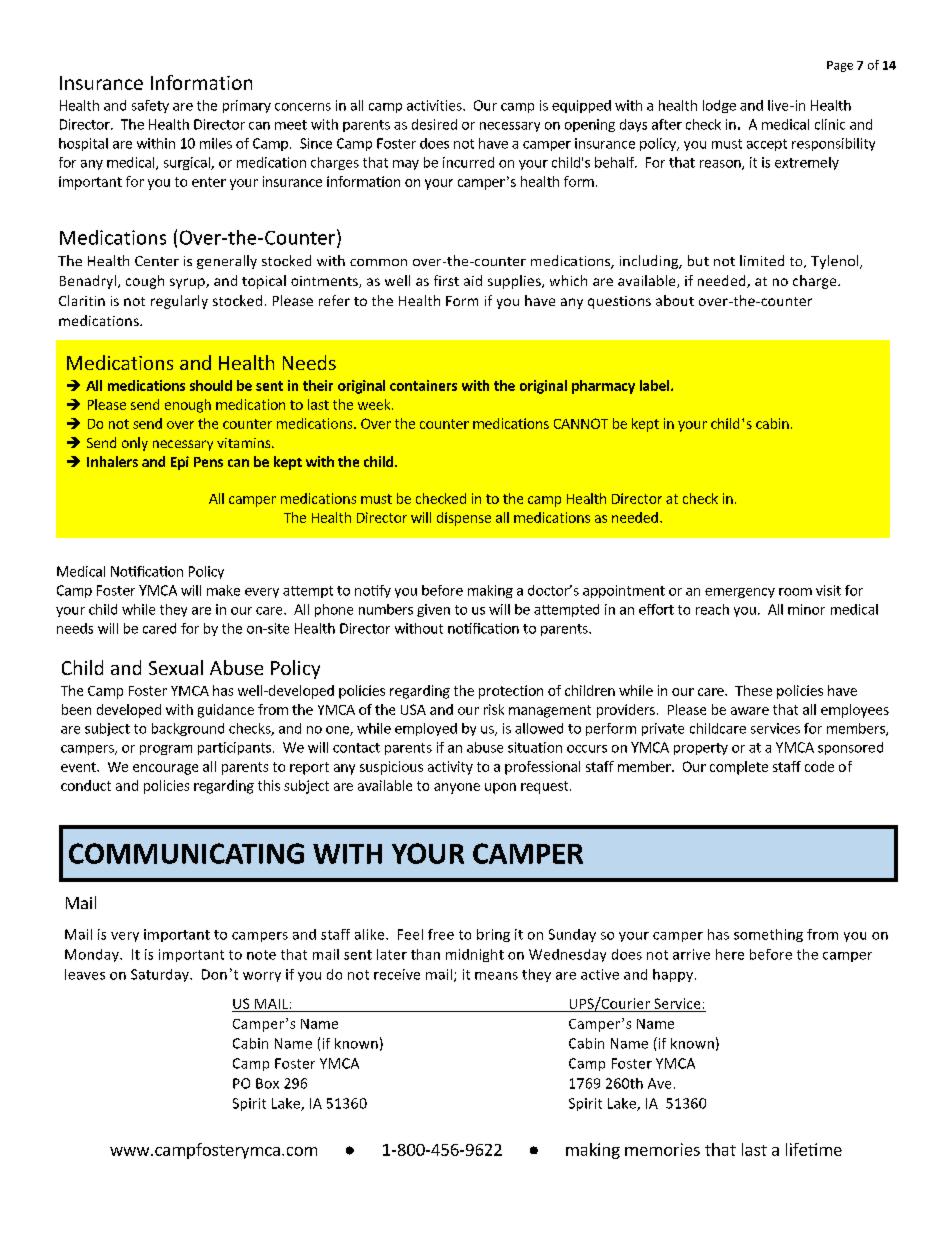 This screenshot has height=1233, width=952. Describe the element at coordinates (740, 593) in the screenshot. I see `emergency` at that location.
